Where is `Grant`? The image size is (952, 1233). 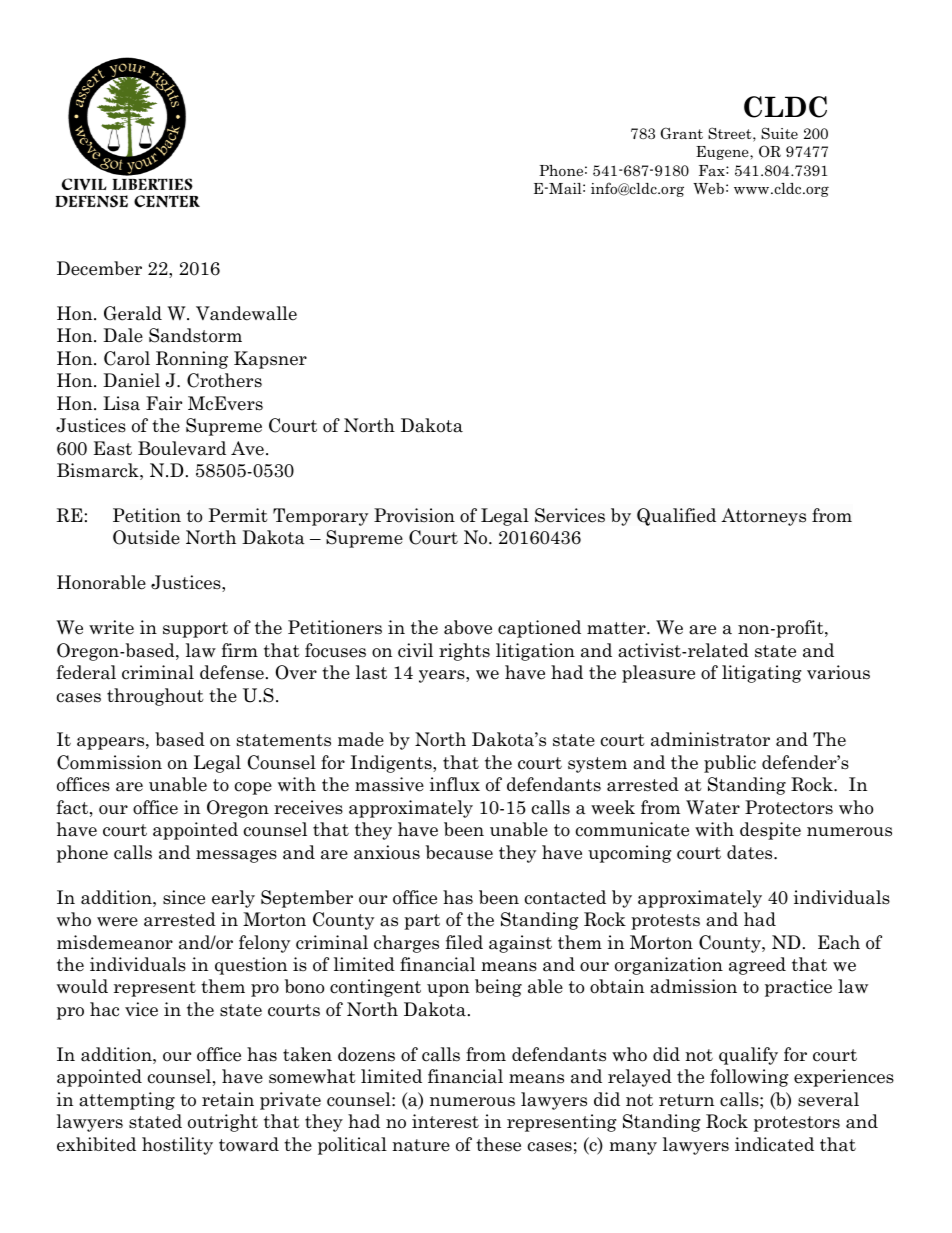 Grant is located at coordinates (681, 133).
